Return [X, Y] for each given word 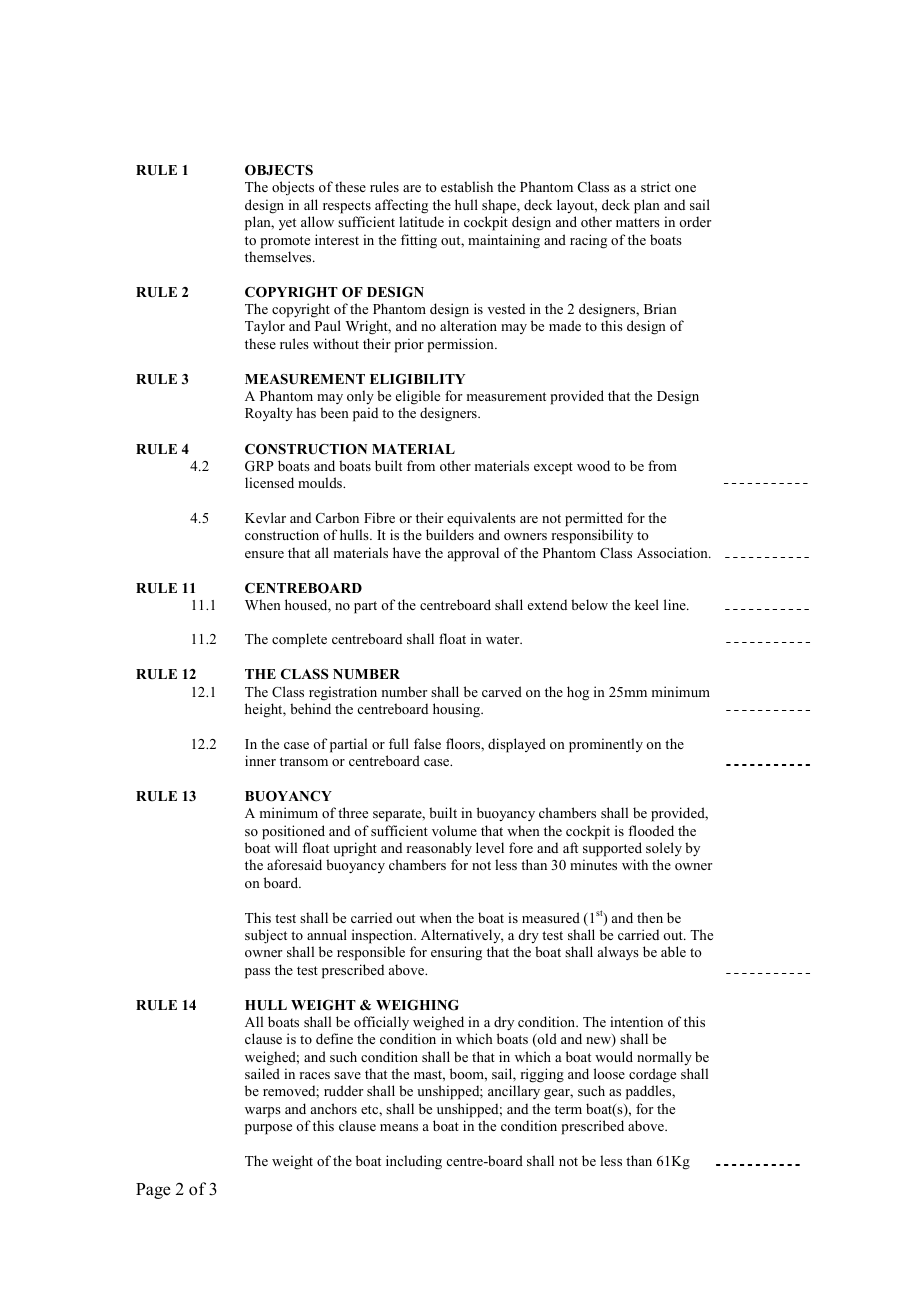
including [414, 1162]
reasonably [439, 849]
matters [638, 222]
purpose [268, 1129]
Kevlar [265, 517]
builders [450, 534]
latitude [421, 221]
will [286, 847]
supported [612, 849]
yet [287, 224]
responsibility [592, 536]
